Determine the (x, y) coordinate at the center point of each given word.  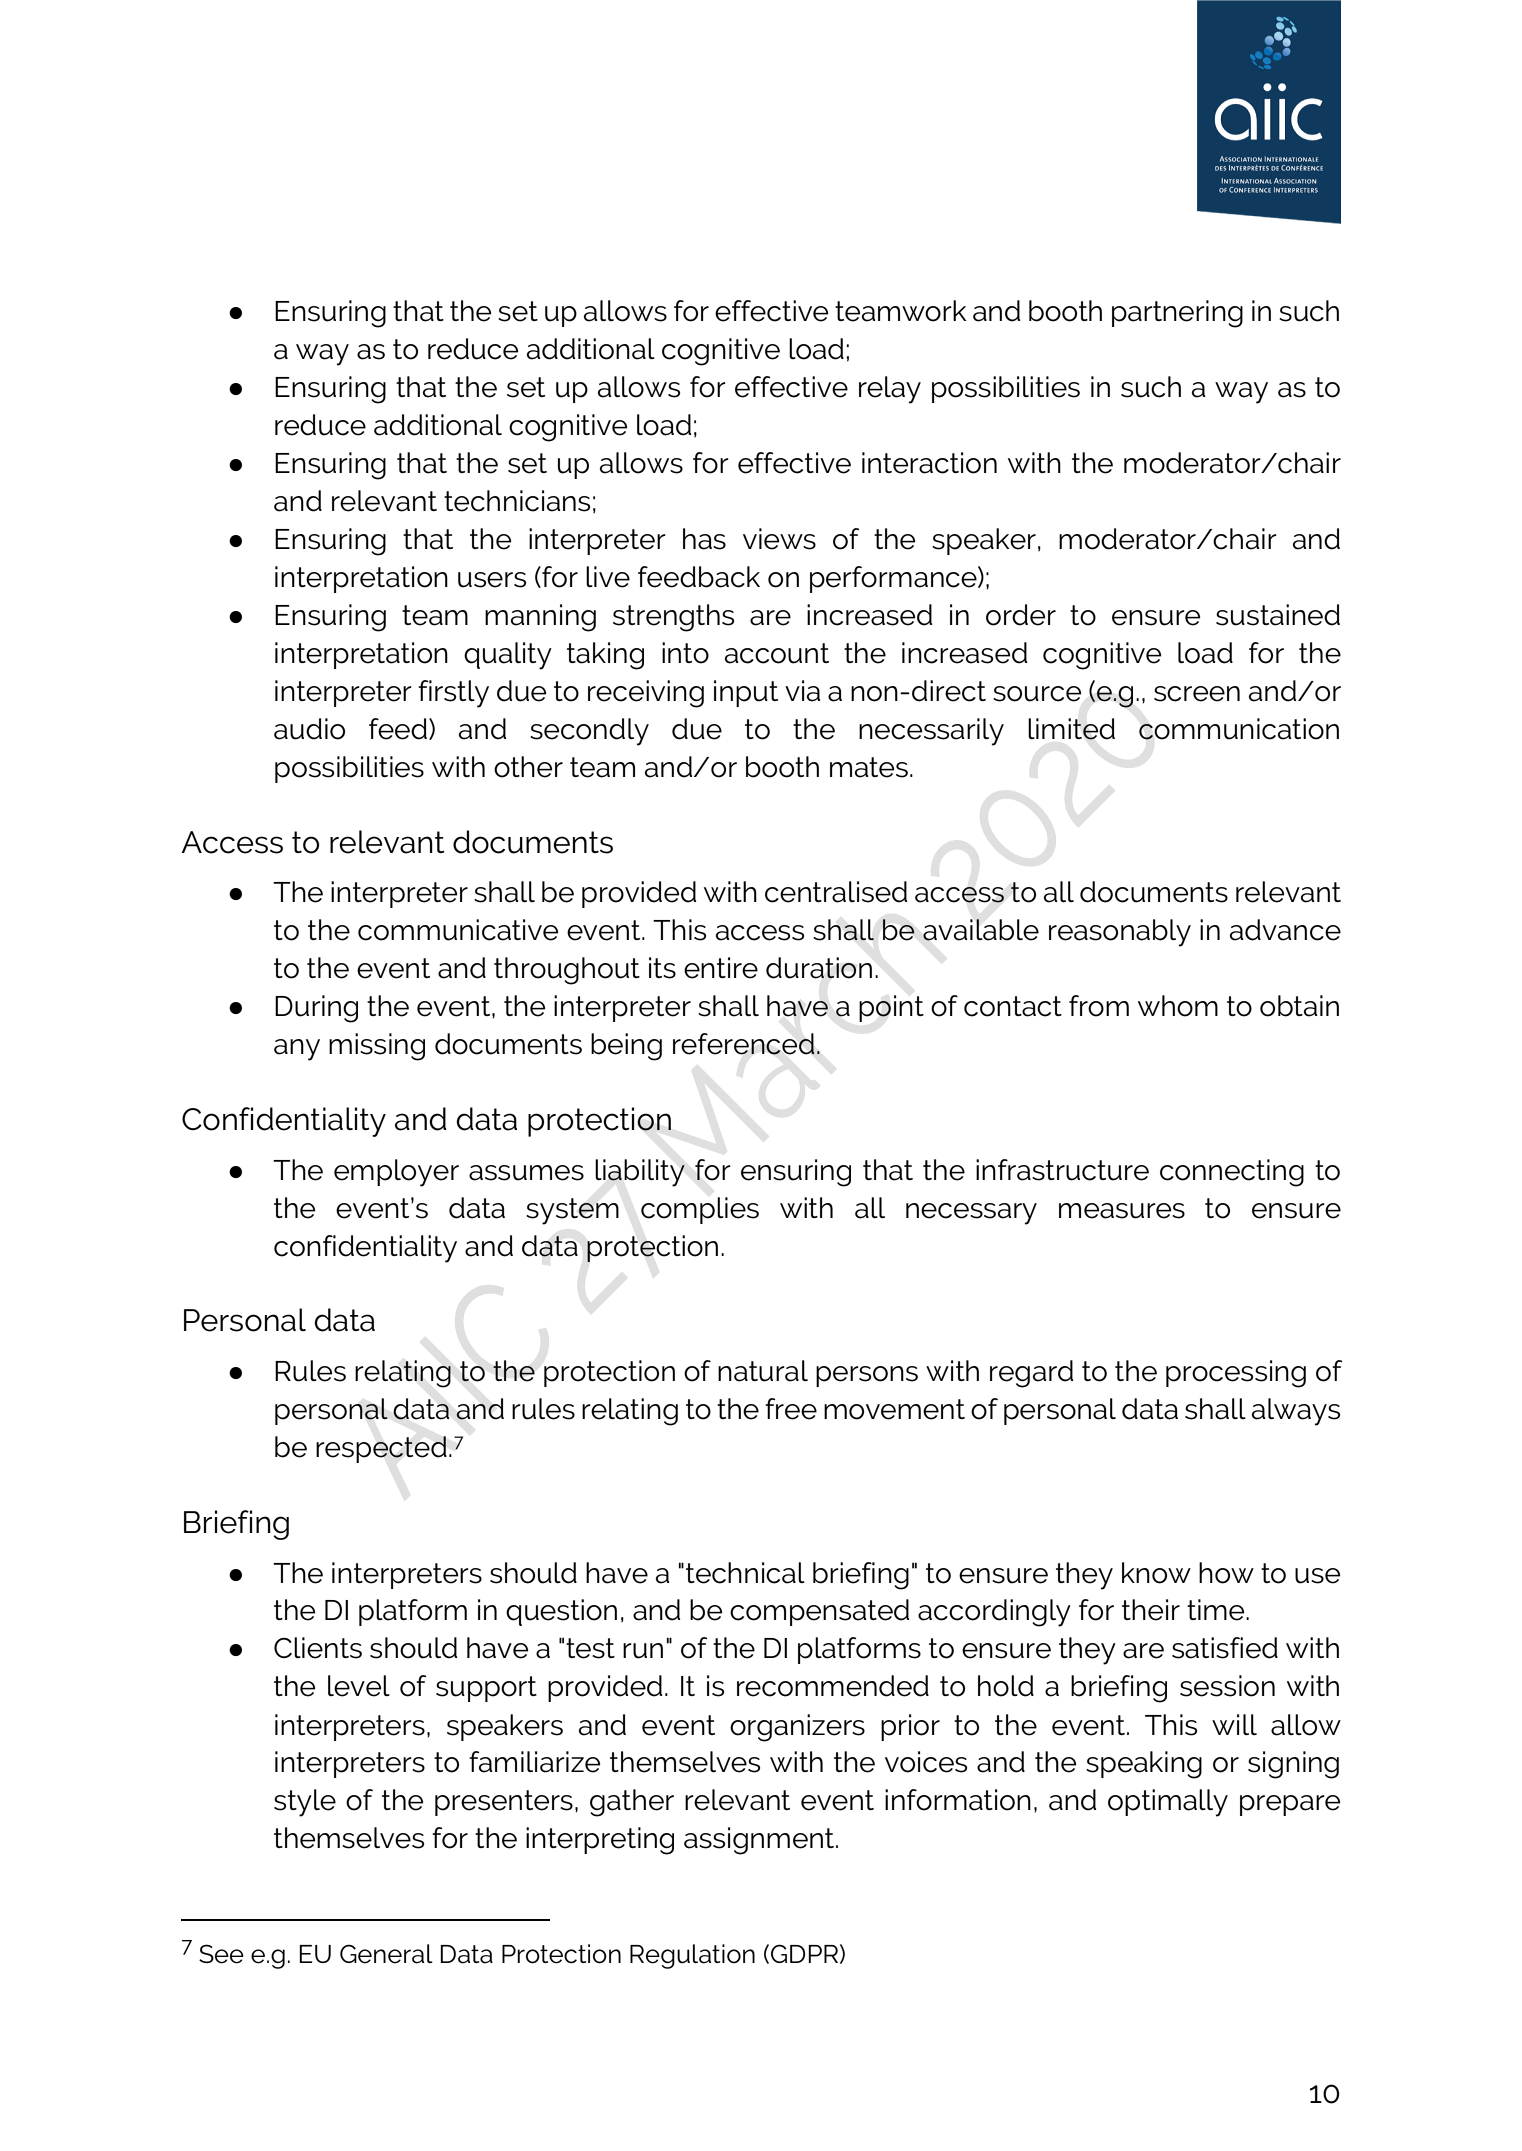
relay (890, 390)
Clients (318, 1648)
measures (1122, 1211)
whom (1178, 1006)
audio (309, 729)
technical (745, 1573)
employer (396, 1173)
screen (1197, 694)
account (777, 653)
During (316, 1009)
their (1151, 1610)
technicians (517, 501)
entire (721, 968)
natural (763, 1371)
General (386, 1954)
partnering (1177, 314)
